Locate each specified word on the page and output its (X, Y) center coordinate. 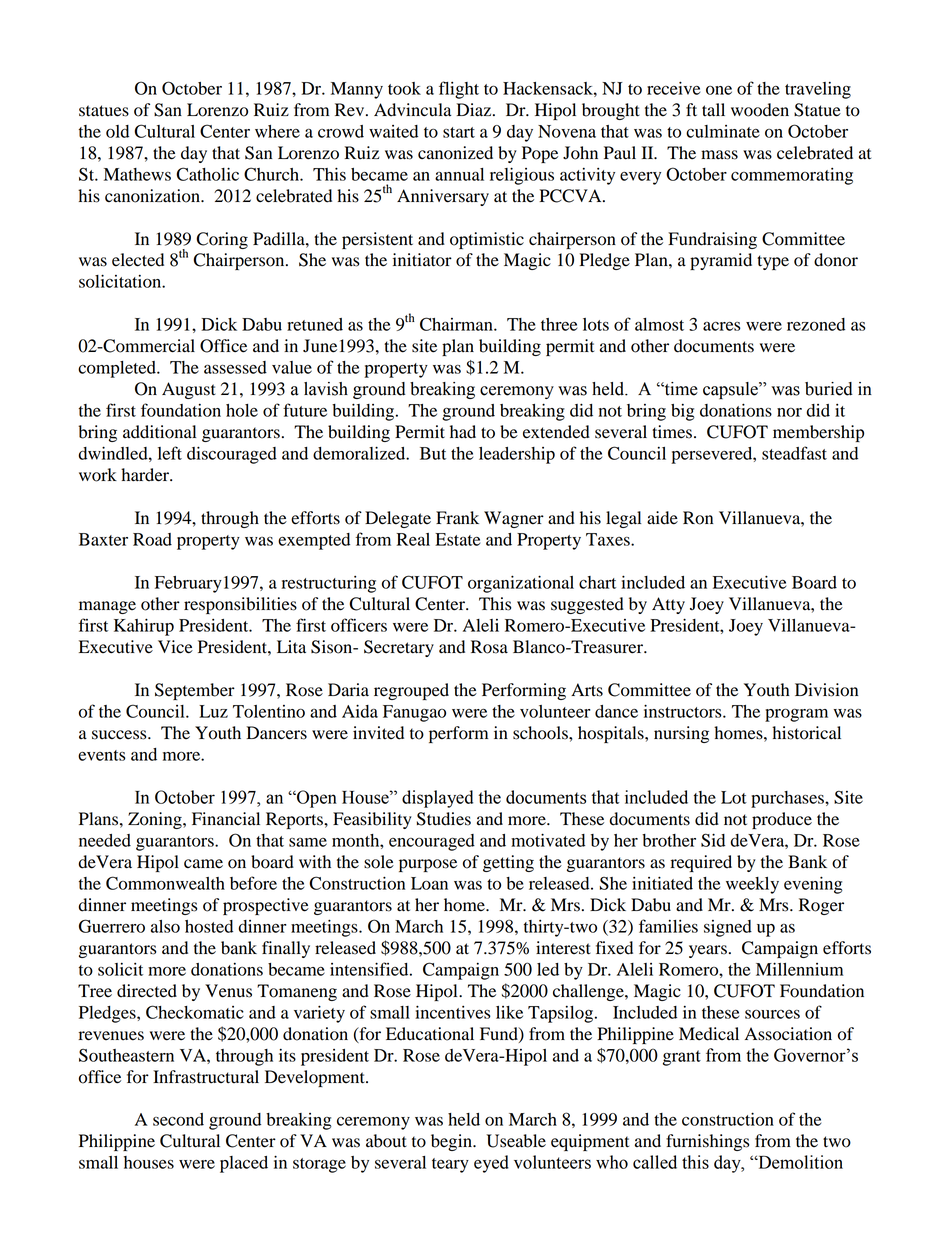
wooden (760, 110)
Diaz (473, 110)
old (117, 131)
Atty (668, 605)
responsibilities (240, 605)
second (178, 1119)
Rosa (489, 647)
